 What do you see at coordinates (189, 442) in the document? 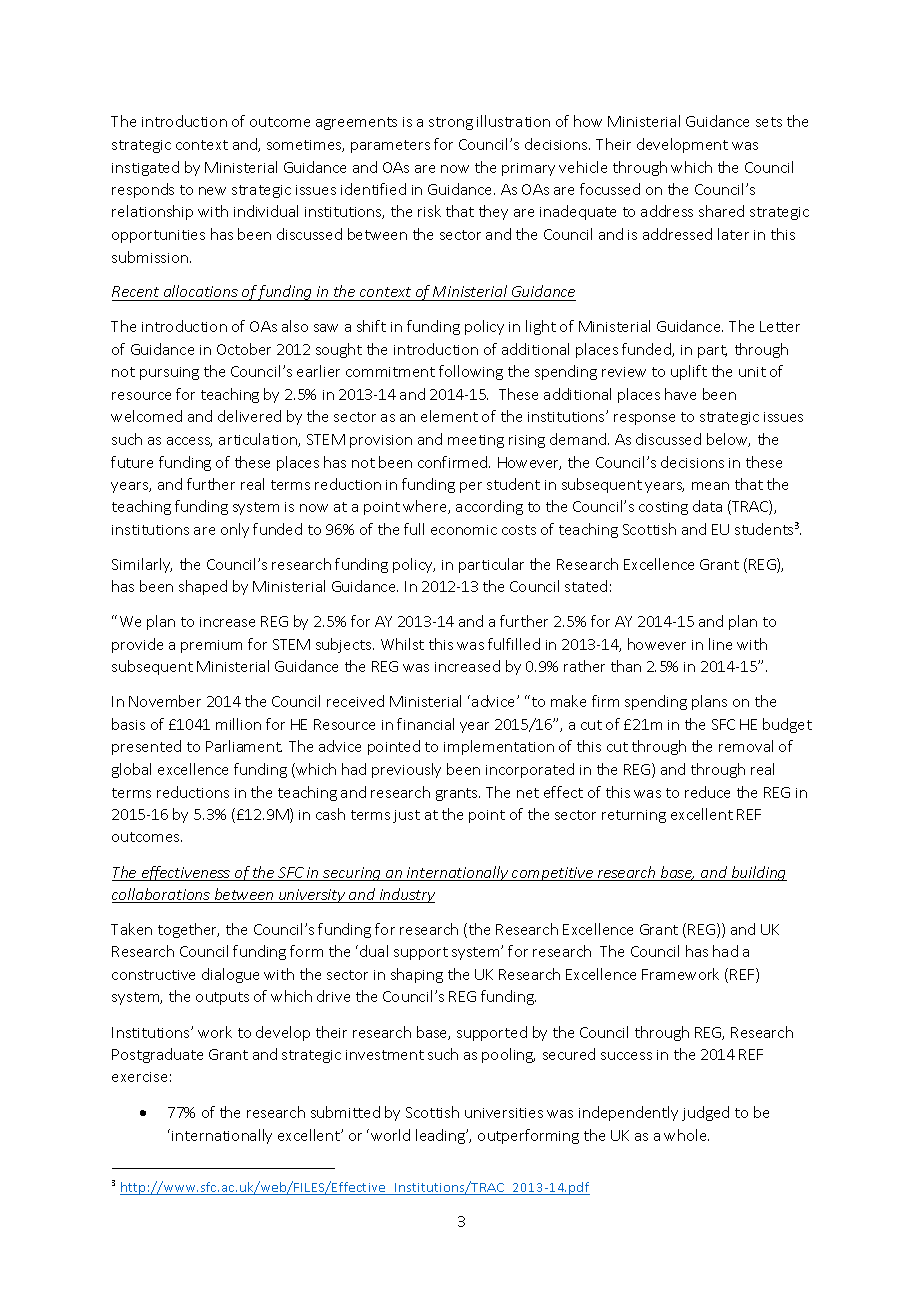
I see `access` at bounding box center [189, 442].
